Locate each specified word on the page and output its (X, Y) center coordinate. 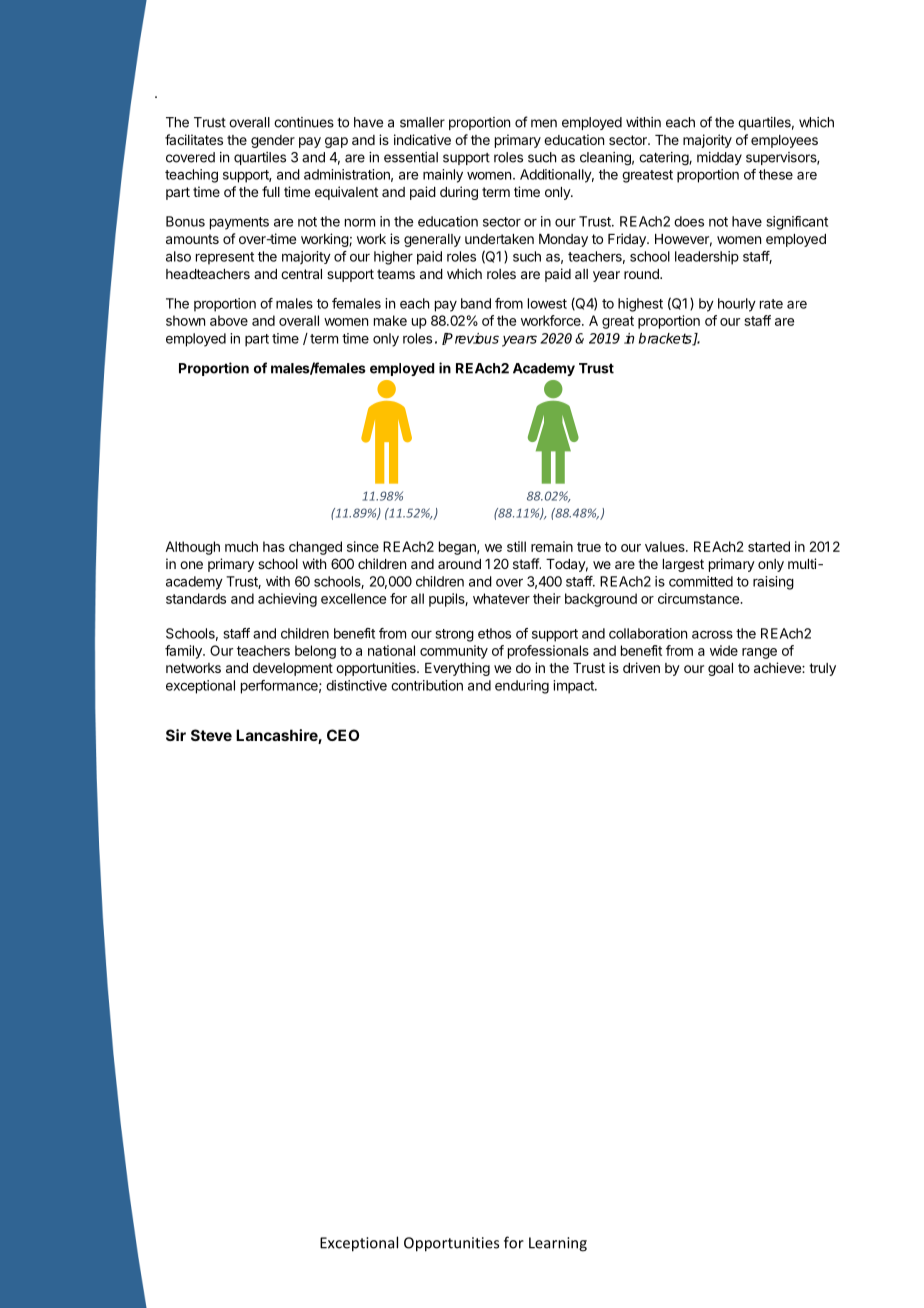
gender (273, 141)
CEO (343, 735)
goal (720, 669)
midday (719, 158)
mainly (443, 176)
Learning (558, 1244)
